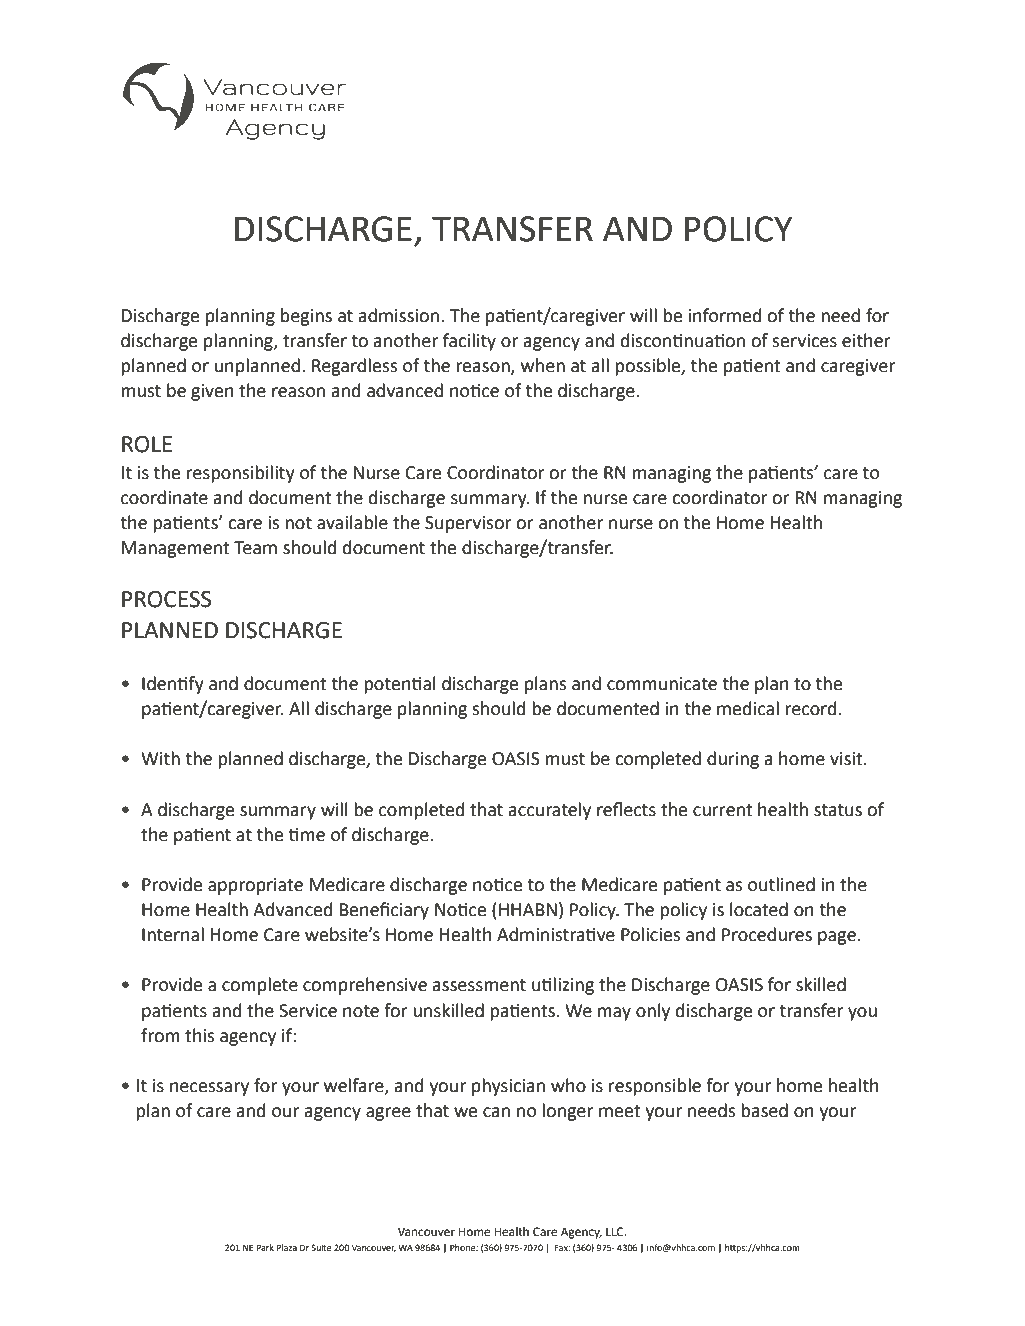  I want to click on based, so click(764, 1110).
